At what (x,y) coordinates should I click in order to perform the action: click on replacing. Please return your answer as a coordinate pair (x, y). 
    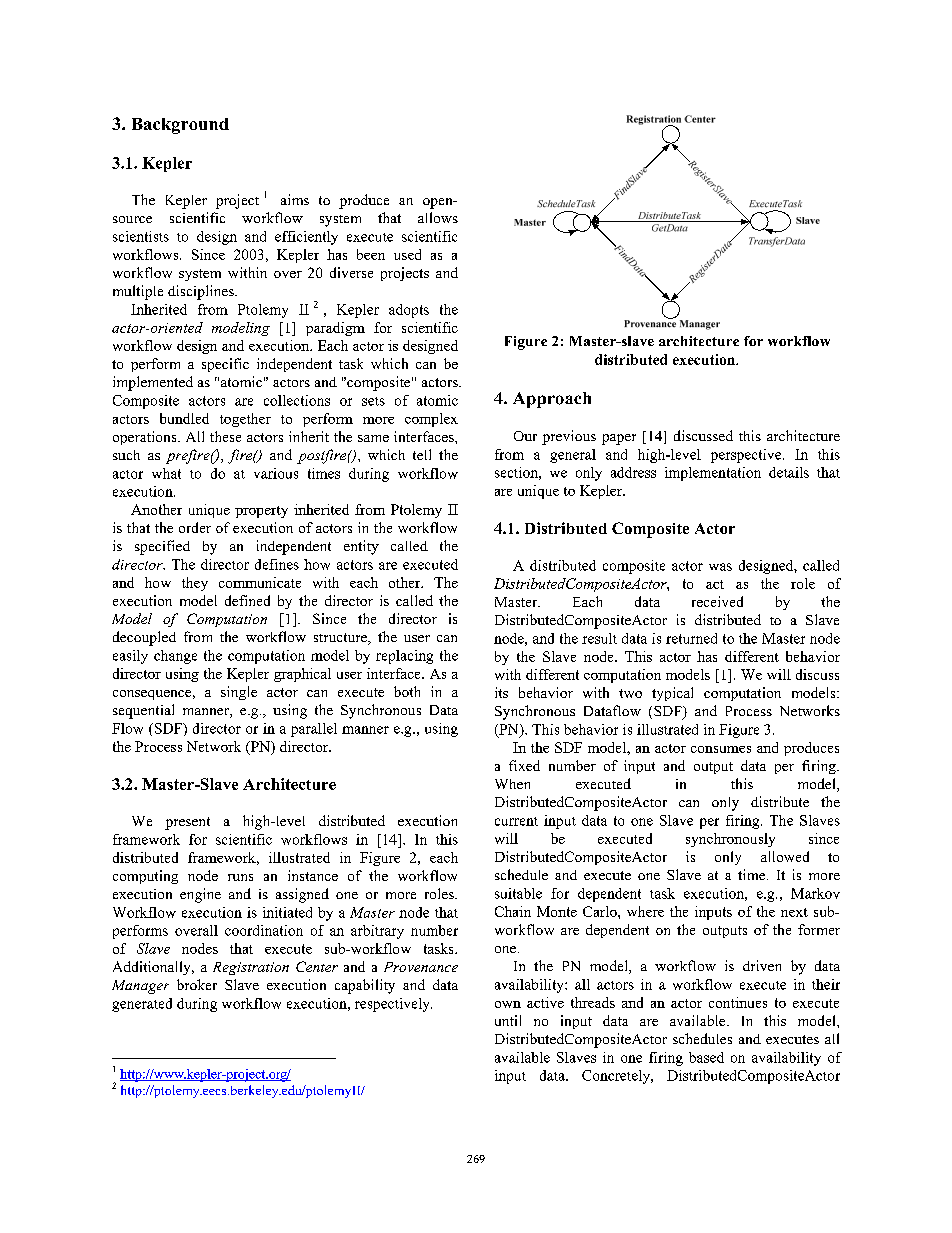
    Looking at the image, I should click on (404, 657).
